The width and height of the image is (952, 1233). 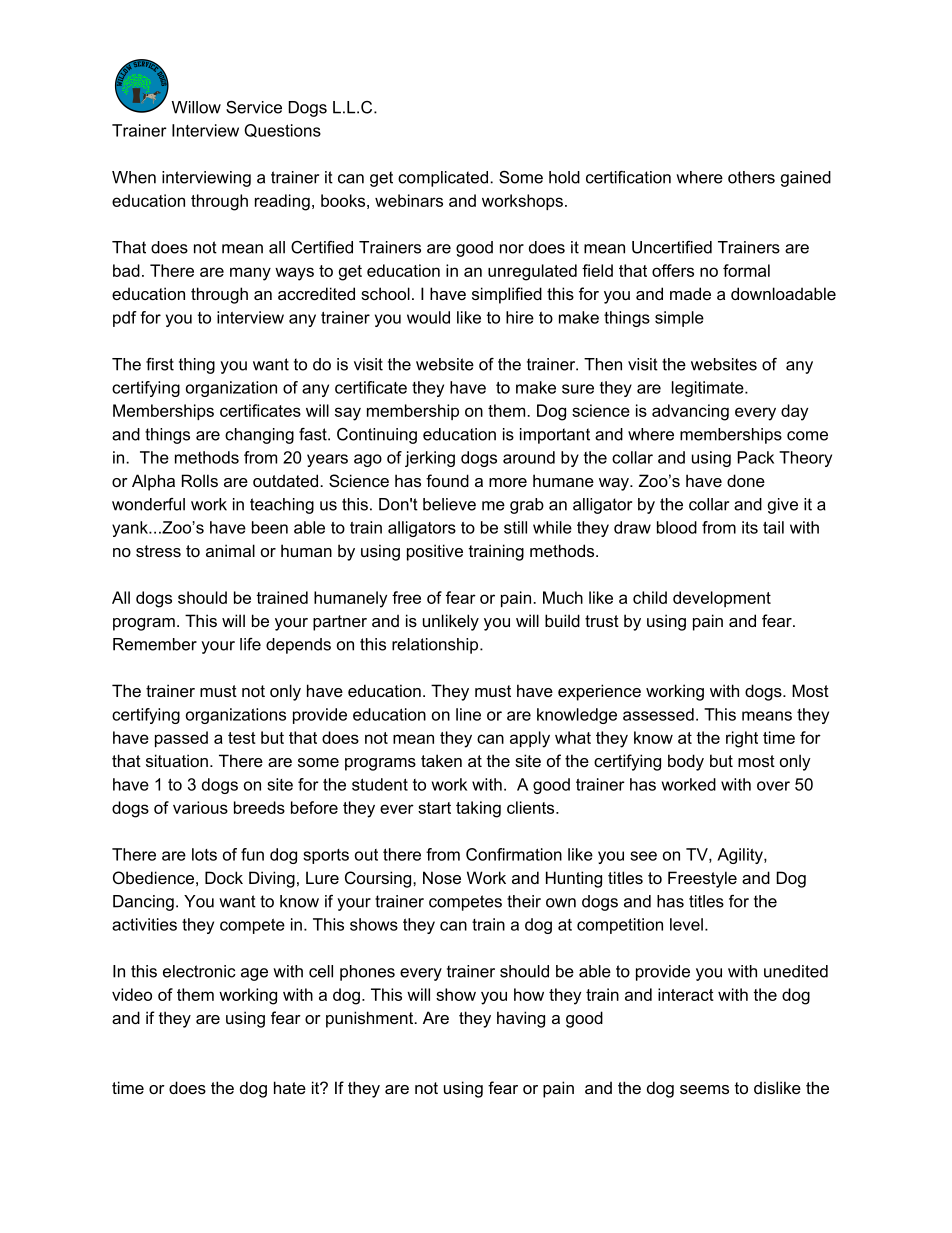 What do you see at coordinates (751, 177) in the image?
I see `others` at bounding box center [751, 177].
